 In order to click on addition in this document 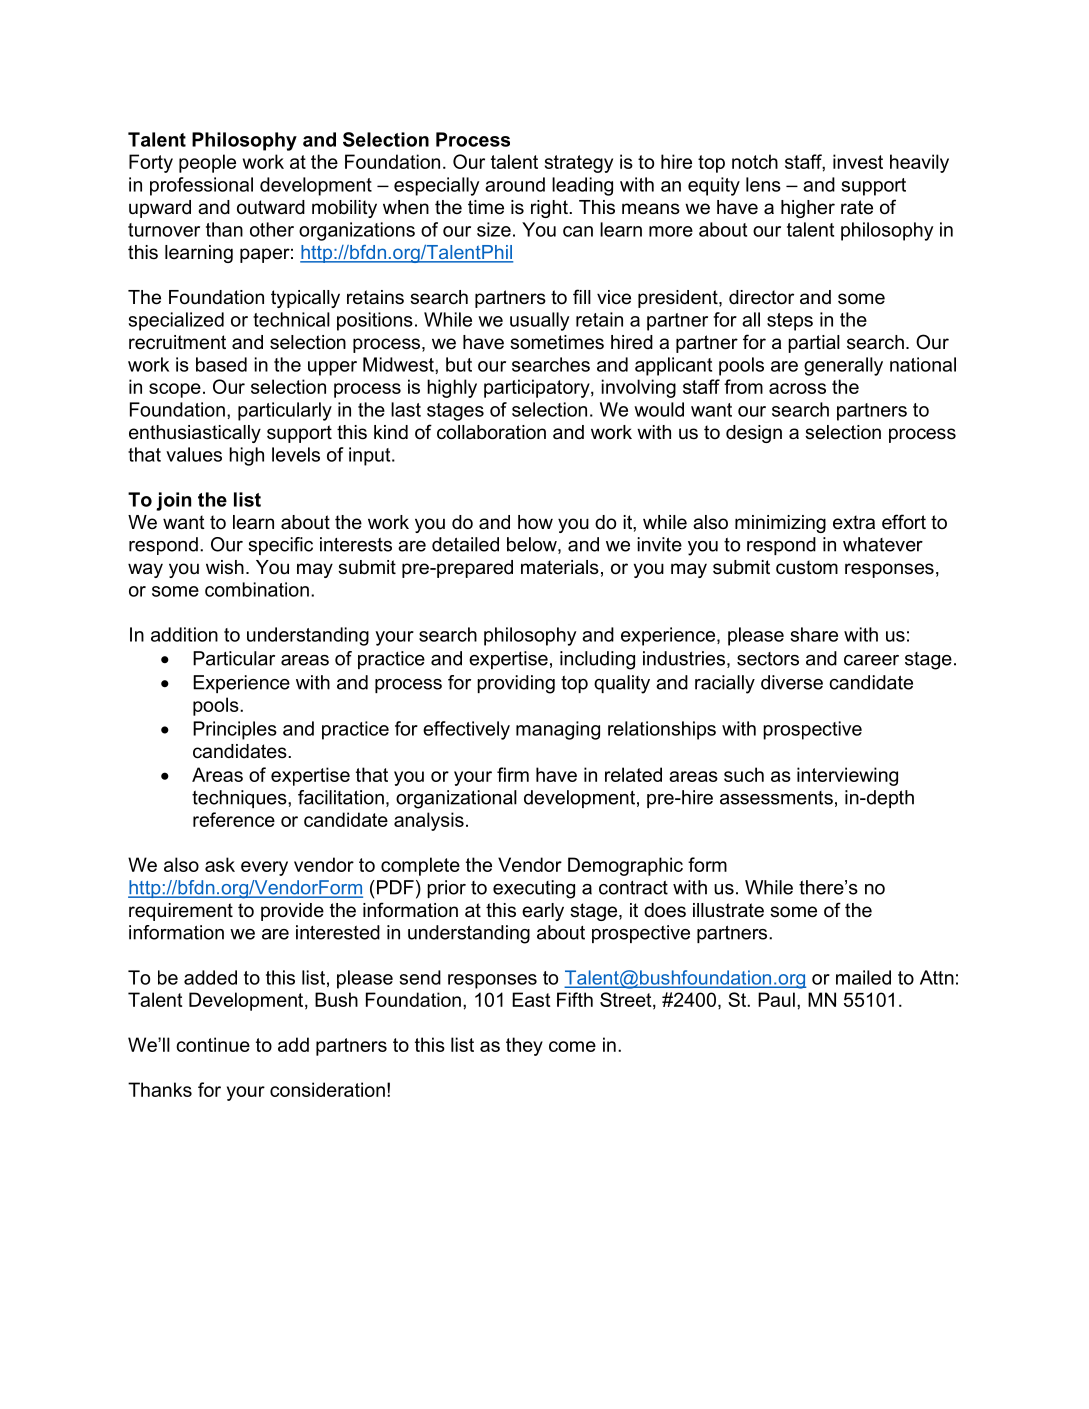, I will do `click(184, 634)`.
